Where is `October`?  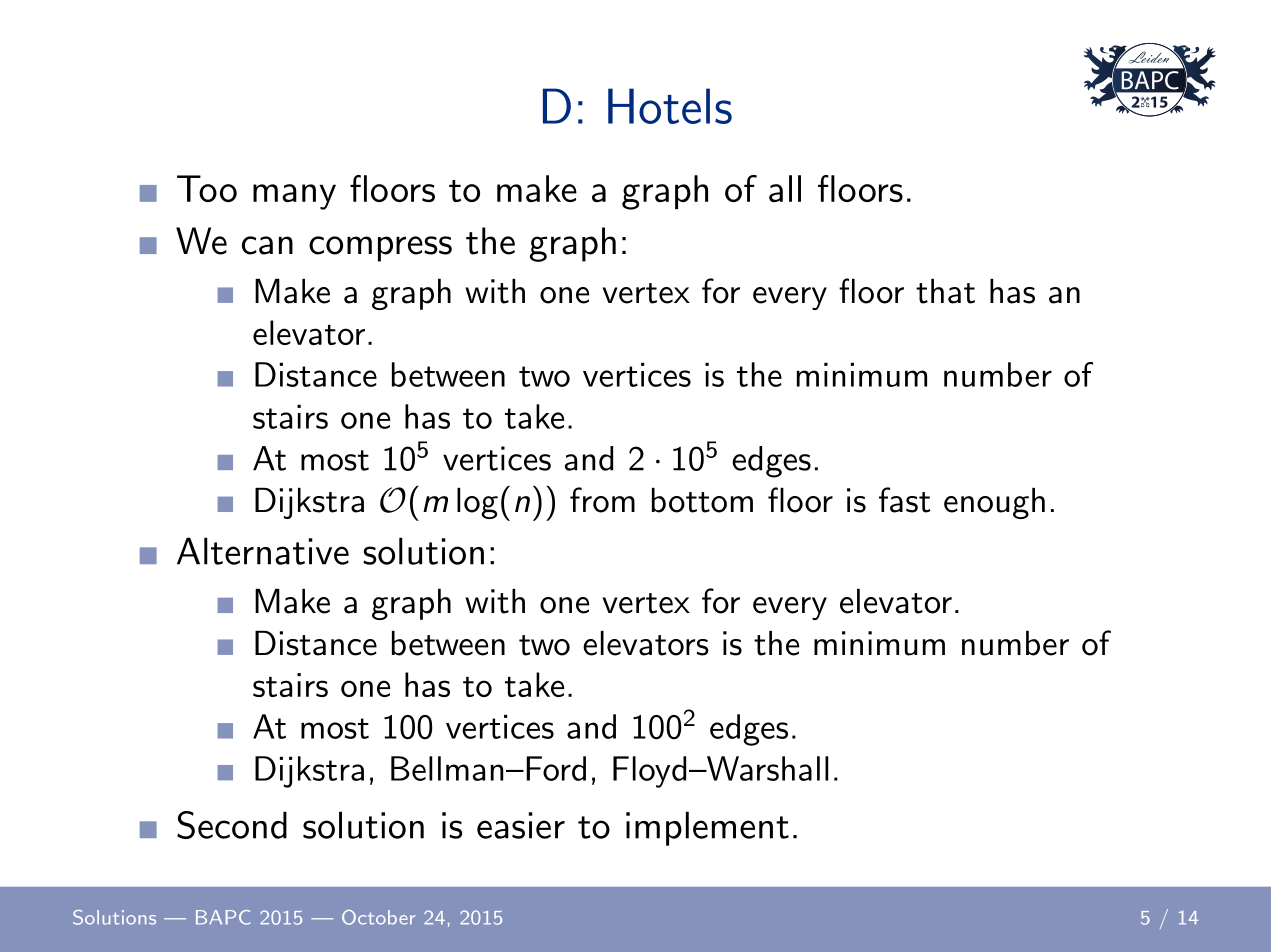 October is located at coordinates (379, 917).
